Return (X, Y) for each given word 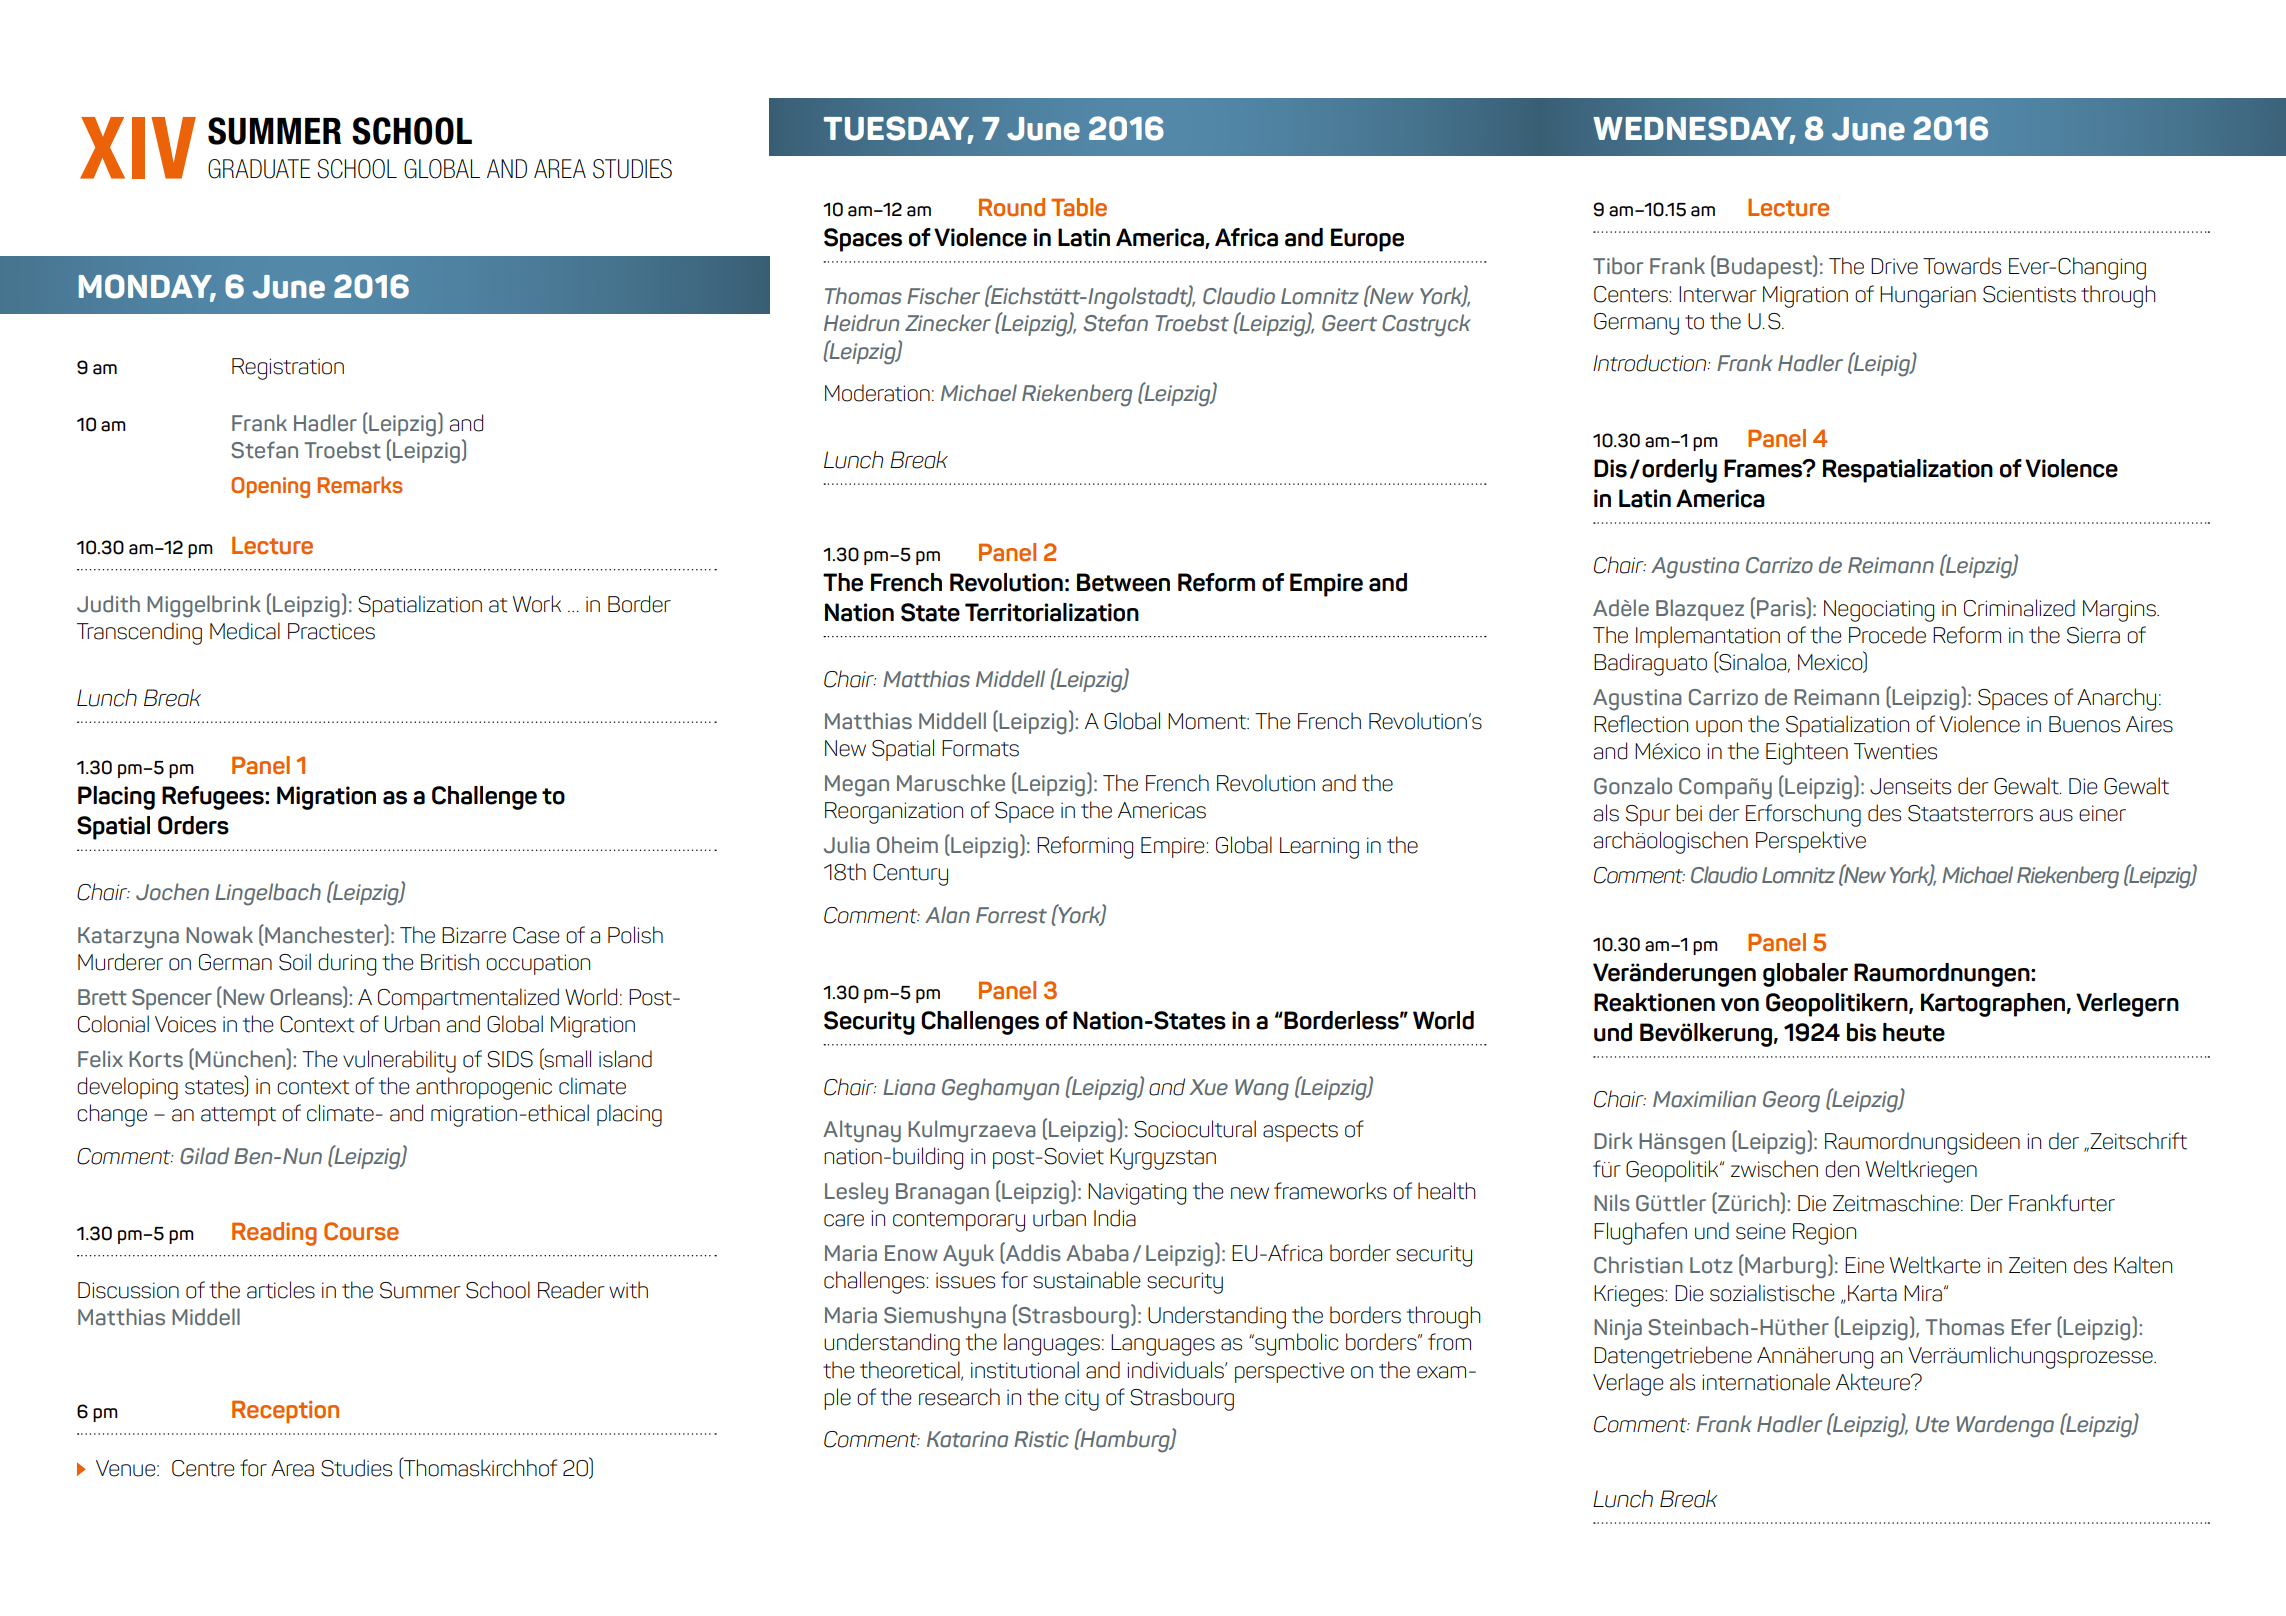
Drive (1894, 266)
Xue (1208, 1087)
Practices (331, 631)
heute (1914, 1032)
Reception (285, 1412)
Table (1079, 207)
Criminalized (2019, 608)
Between (1123, 582)
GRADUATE (259, 169)
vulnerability (399, 1061)
